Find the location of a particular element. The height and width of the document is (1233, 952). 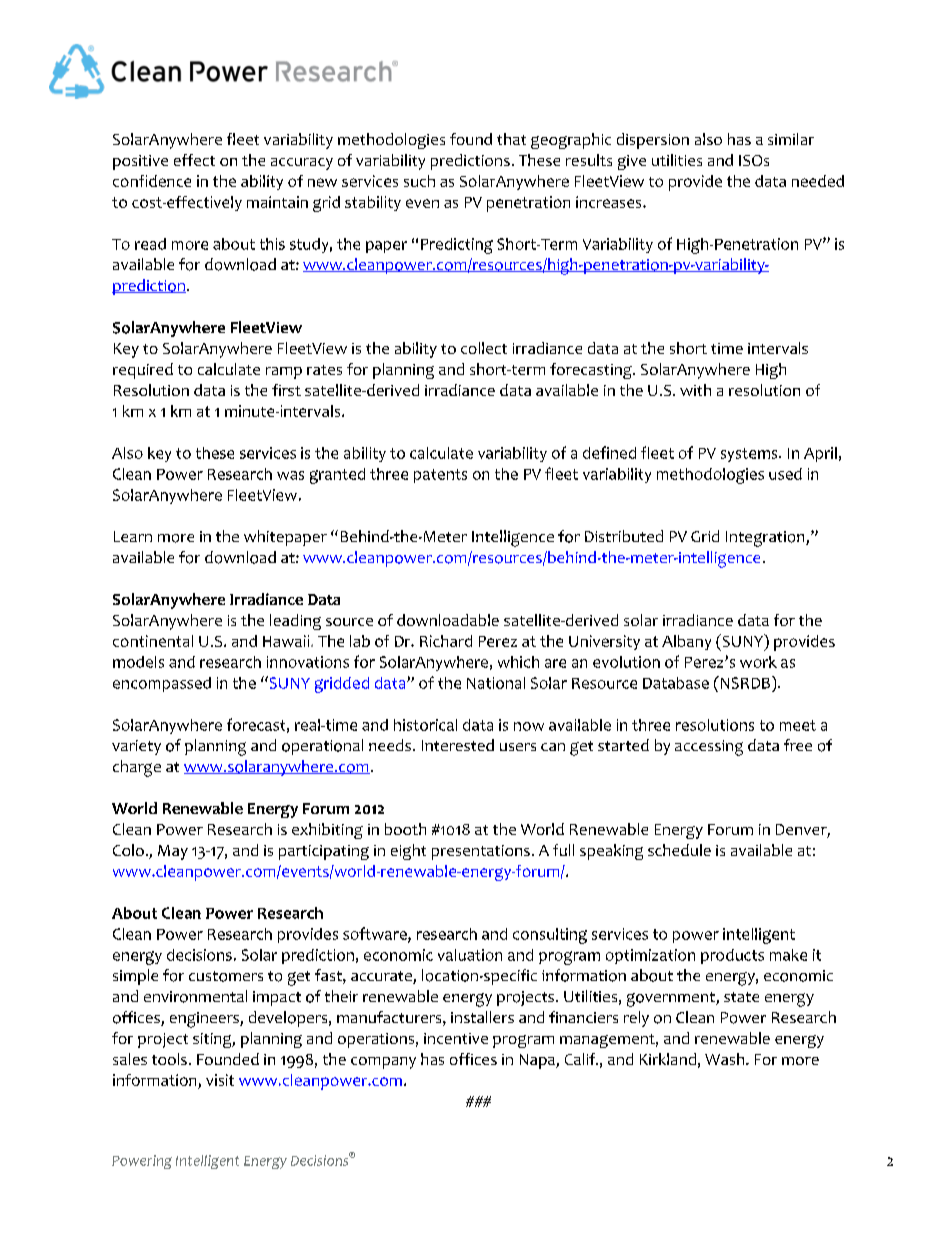

work is located at coordinates (758, 662).
